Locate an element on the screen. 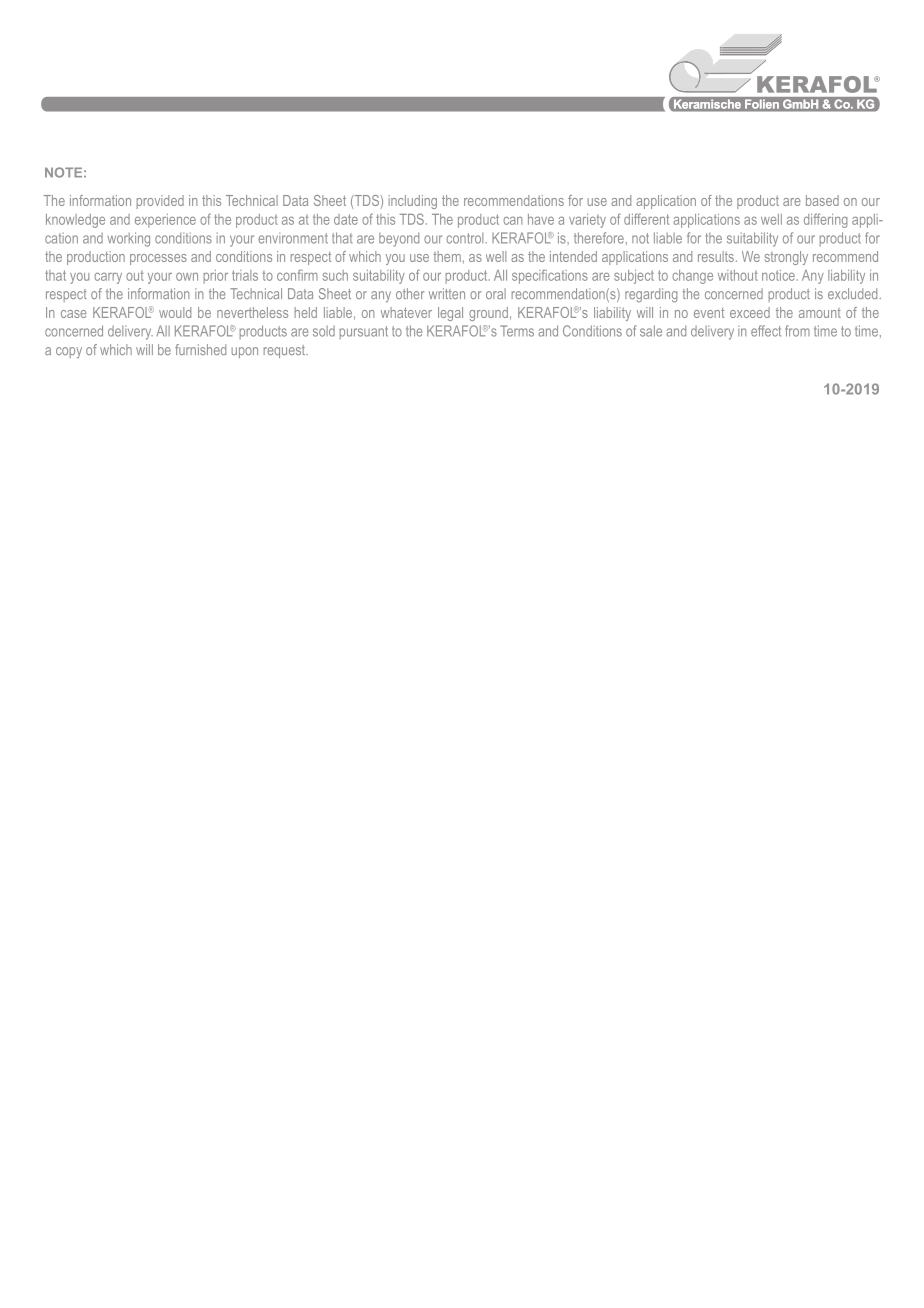  including is located at coordinates (413, 202).
